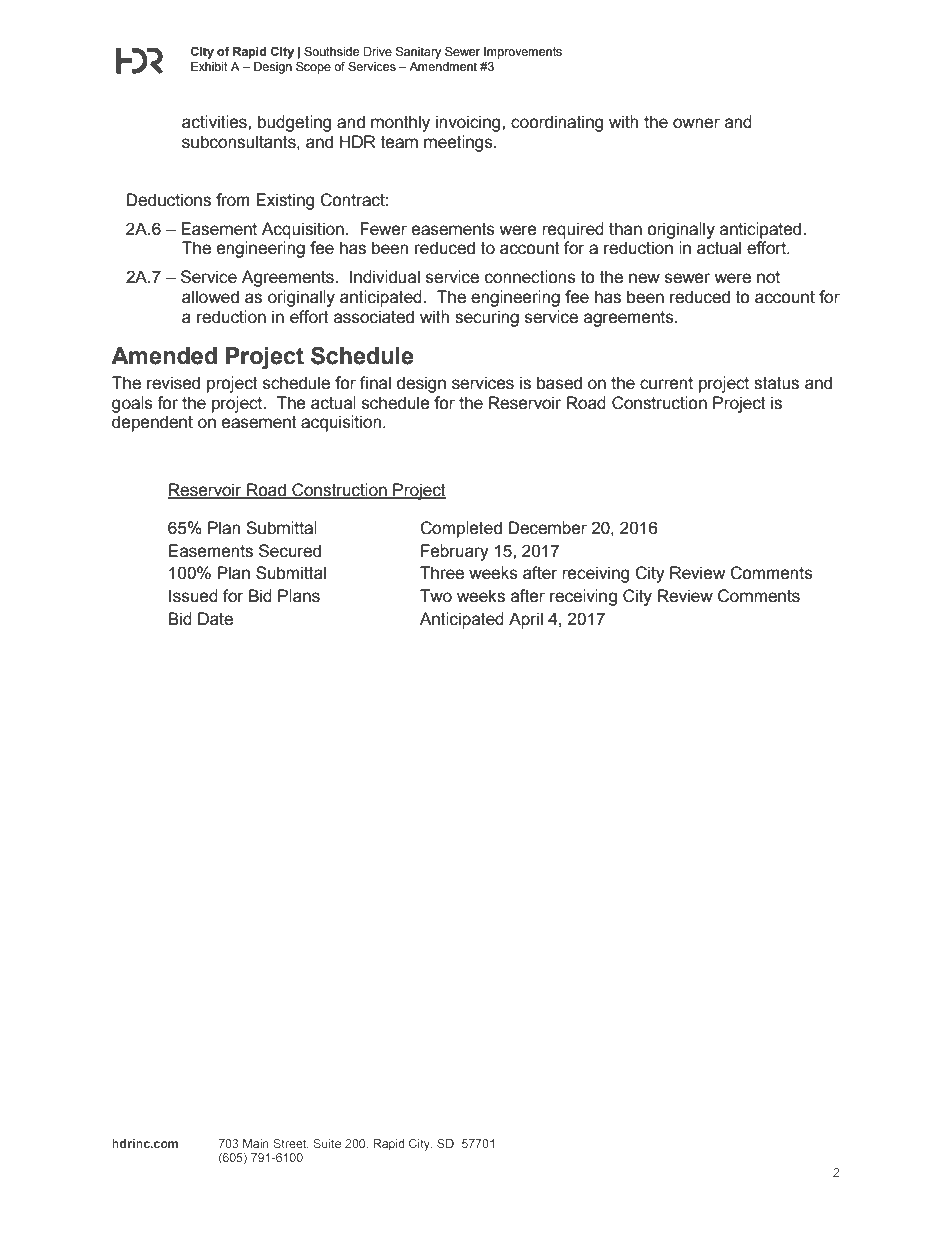  I want to click on owner, so click(696, 123).
